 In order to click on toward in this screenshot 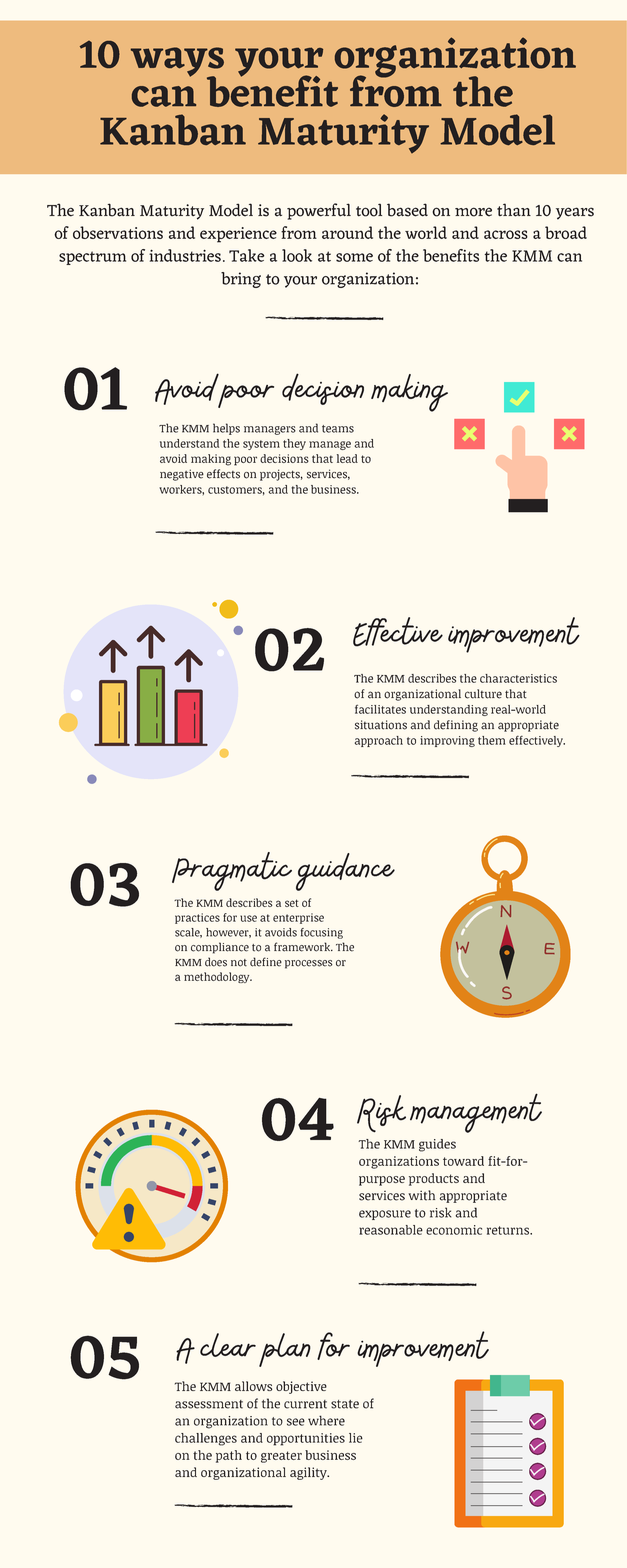, I will do `click(463, 1161)`.
